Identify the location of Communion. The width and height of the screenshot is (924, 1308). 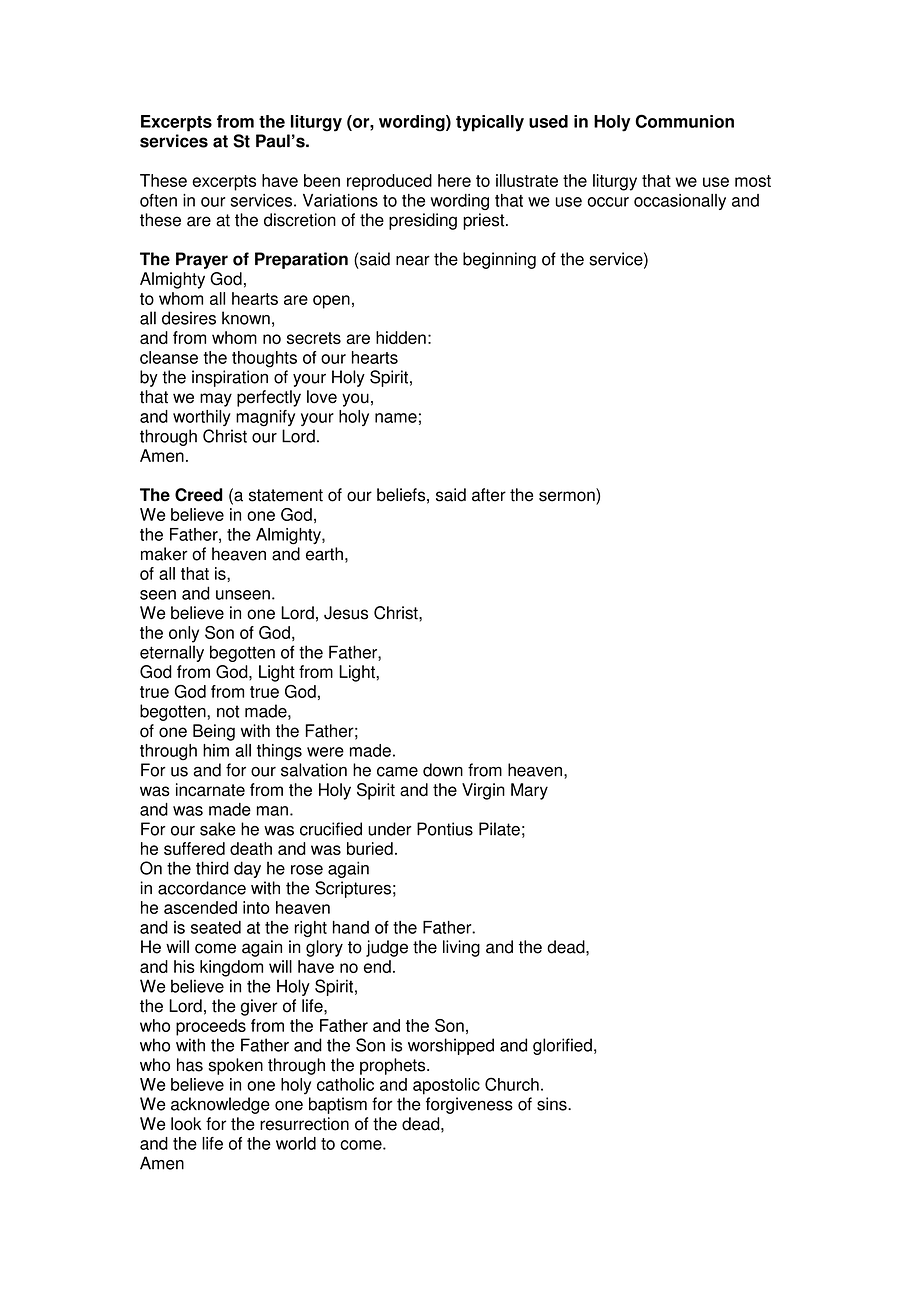
(684, 121).
